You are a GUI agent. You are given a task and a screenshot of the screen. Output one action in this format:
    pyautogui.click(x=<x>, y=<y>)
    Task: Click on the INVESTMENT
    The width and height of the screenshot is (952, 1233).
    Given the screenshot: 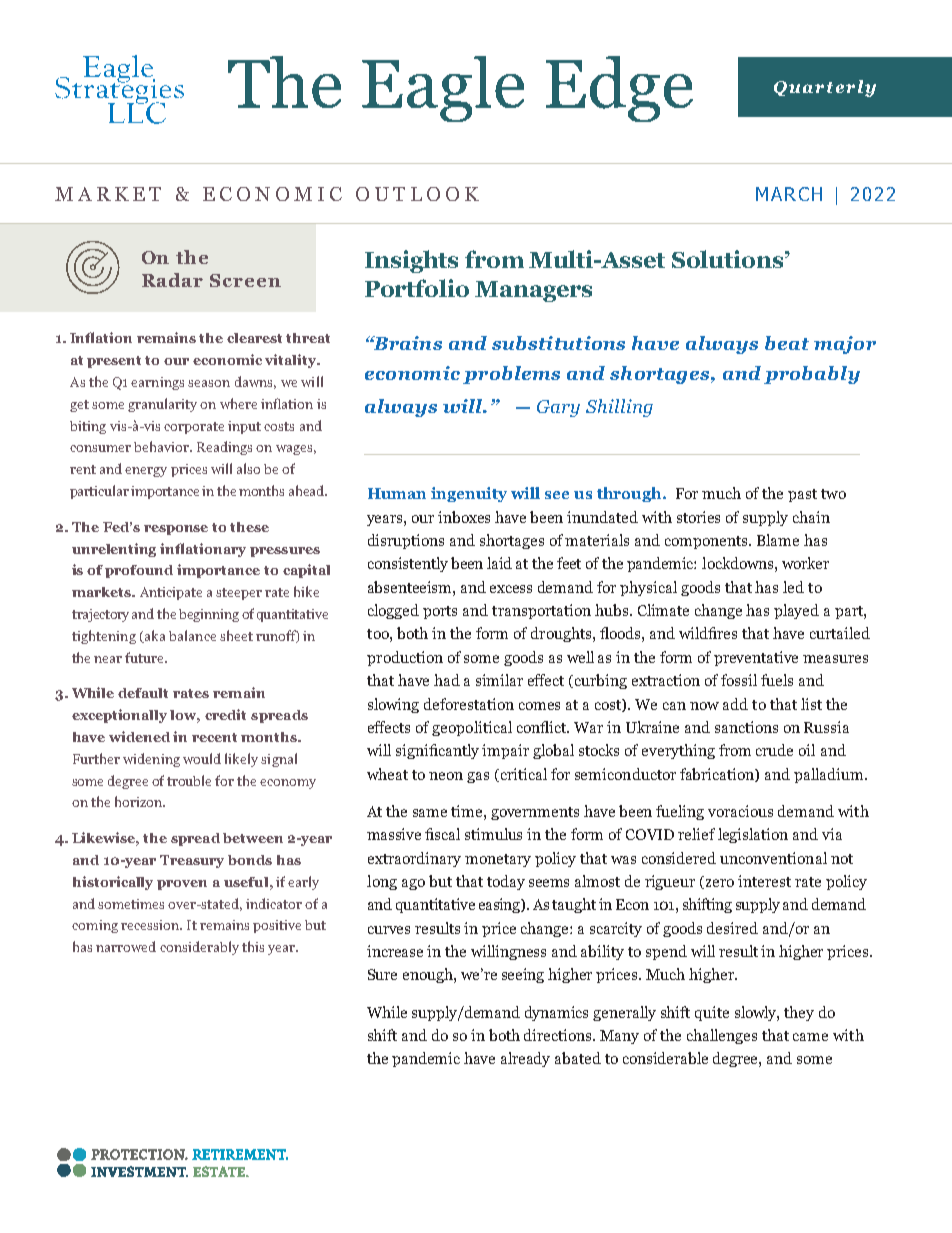 What is the action you would take?
    pyautogui.click(x=139, y=1171)
